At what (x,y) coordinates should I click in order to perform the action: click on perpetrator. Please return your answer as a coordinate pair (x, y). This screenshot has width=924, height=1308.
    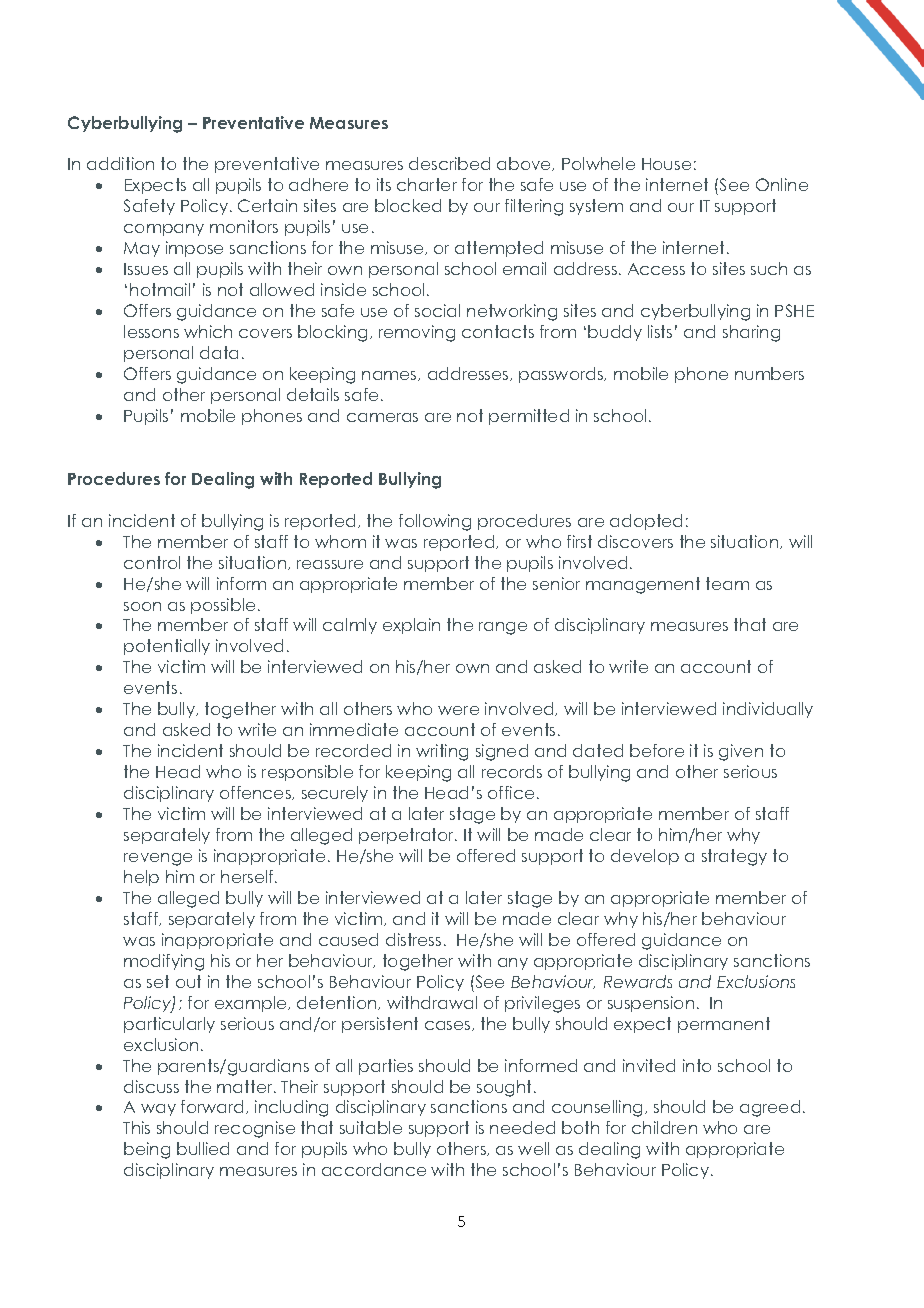
    Looking at the image, I should click on (408, 836).
